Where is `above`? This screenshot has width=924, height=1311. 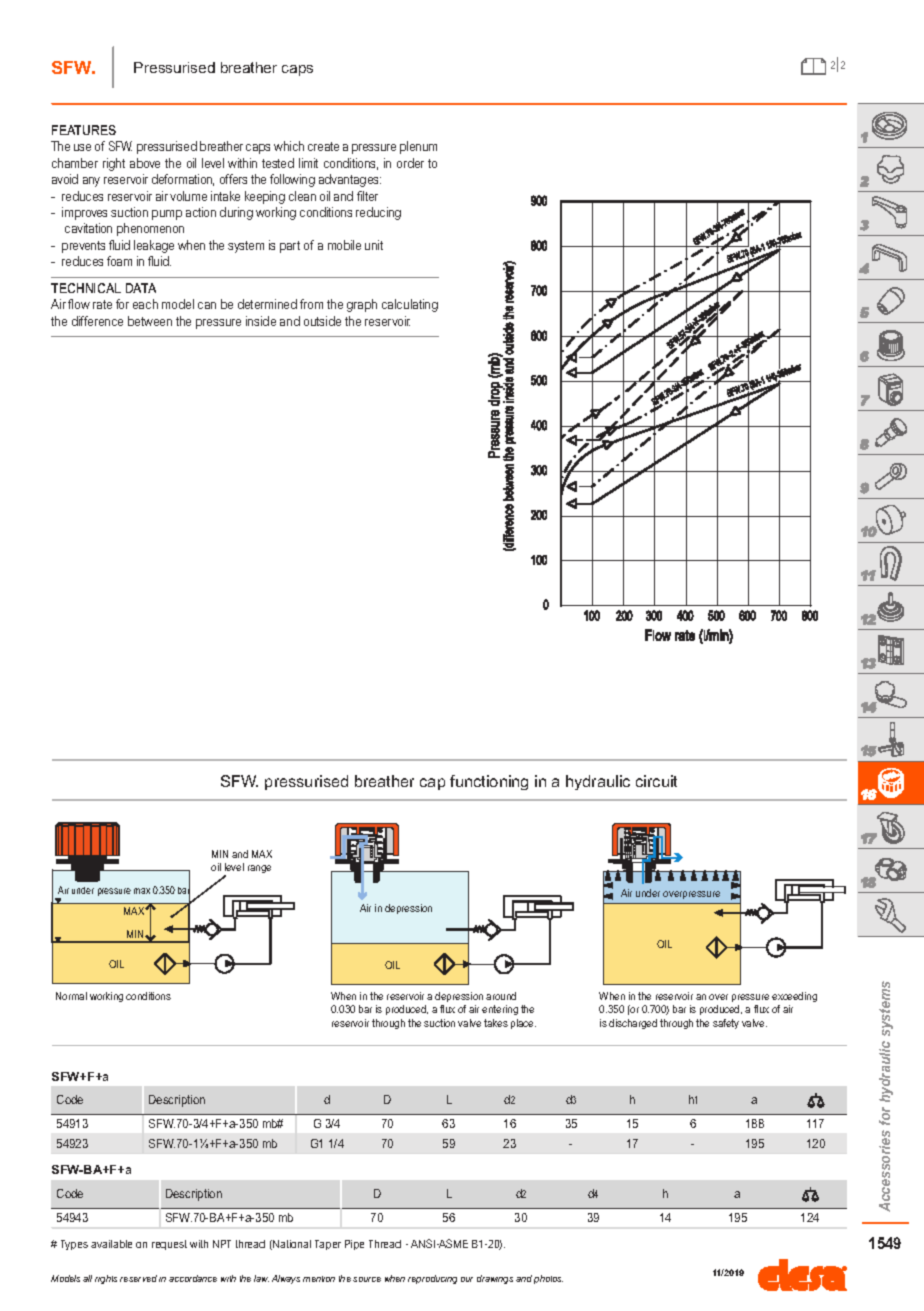 above is located at coordinates (145, 163).
